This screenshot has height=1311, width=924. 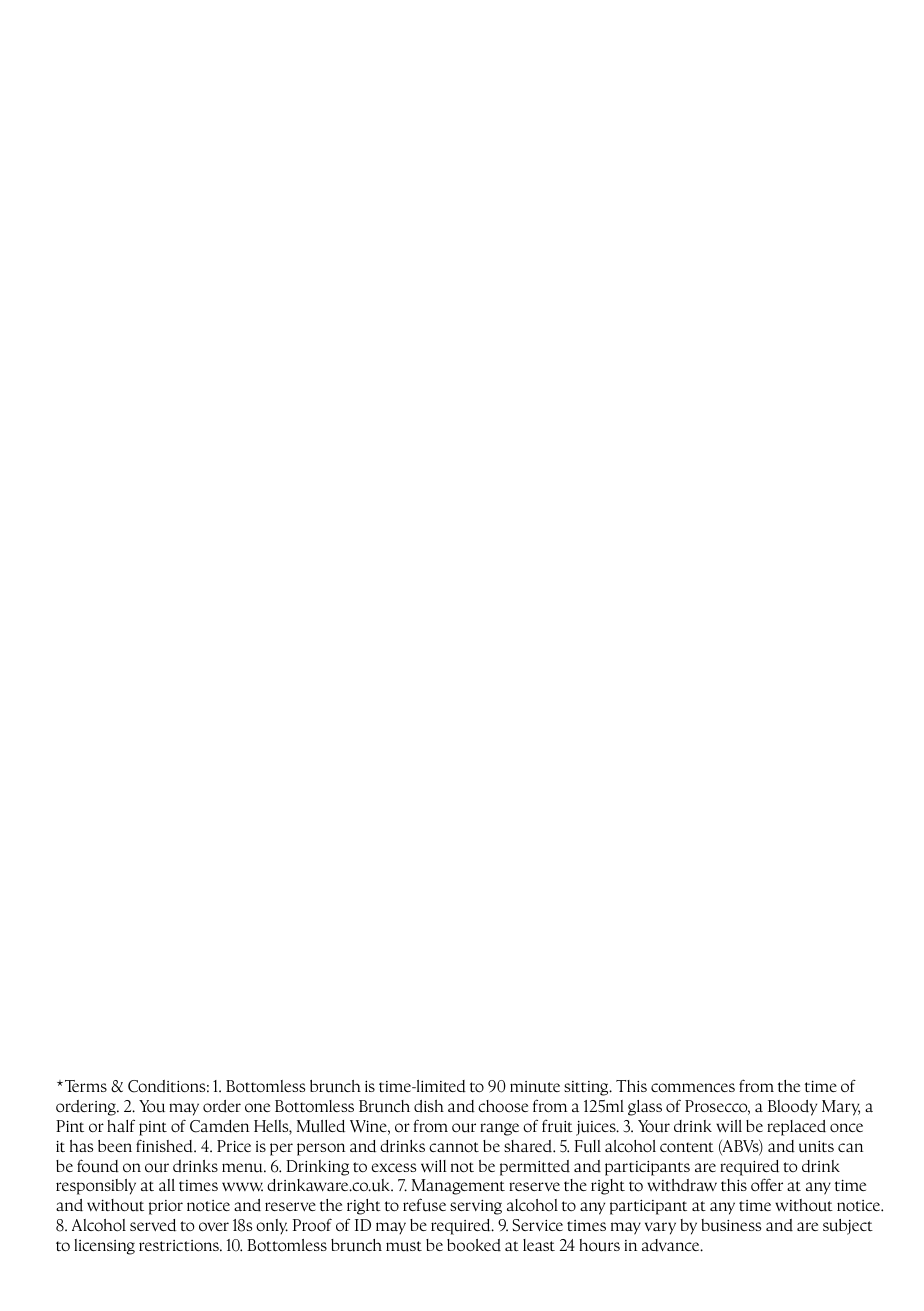 What do you see at coordinates (767, 1184) in the screenshot?
I see `offer` at bounding box center [767, 1184].
